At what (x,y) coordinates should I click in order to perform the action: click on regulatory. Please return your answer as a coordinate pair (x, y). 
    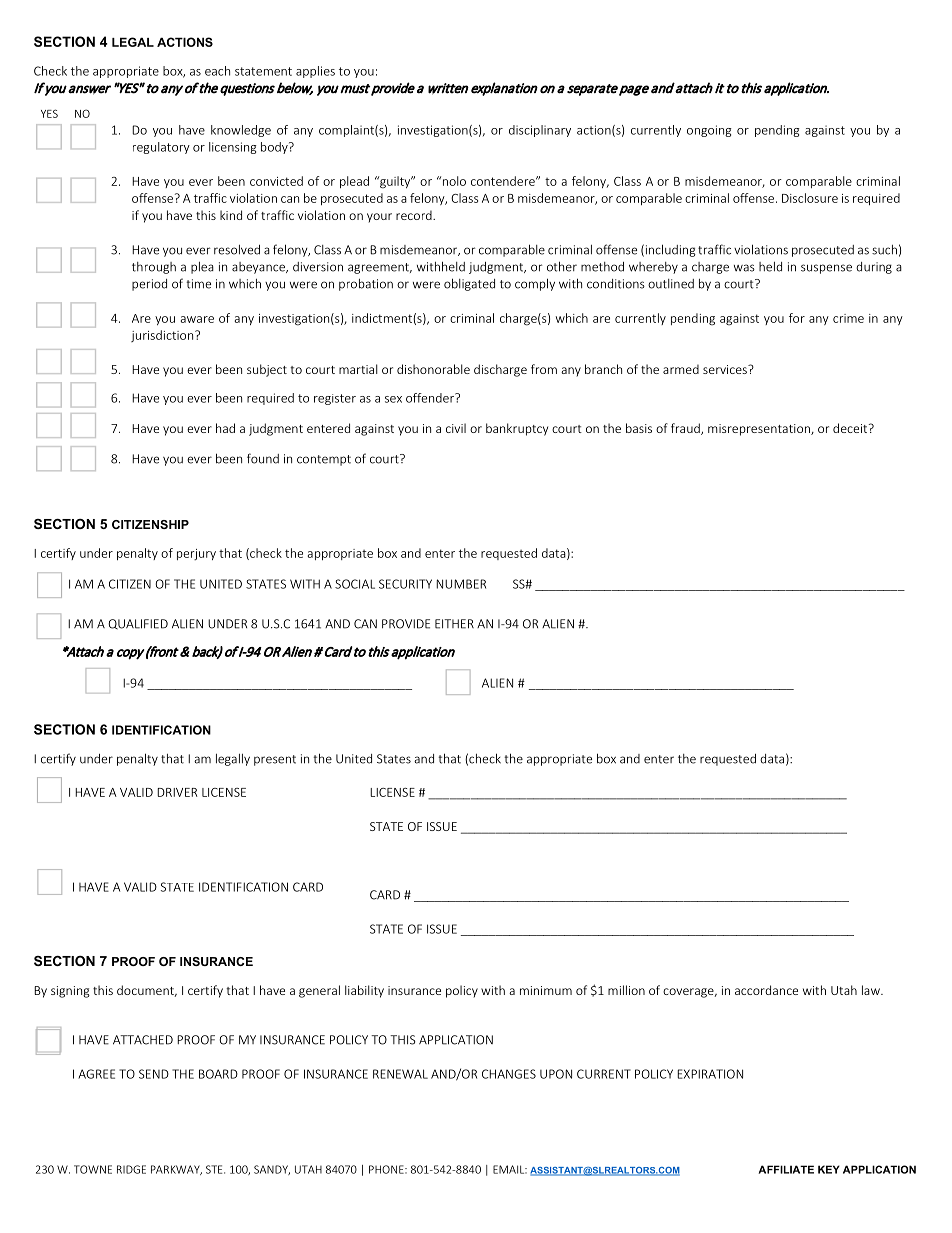
    Looking at the image, I should click on (161, 148).
